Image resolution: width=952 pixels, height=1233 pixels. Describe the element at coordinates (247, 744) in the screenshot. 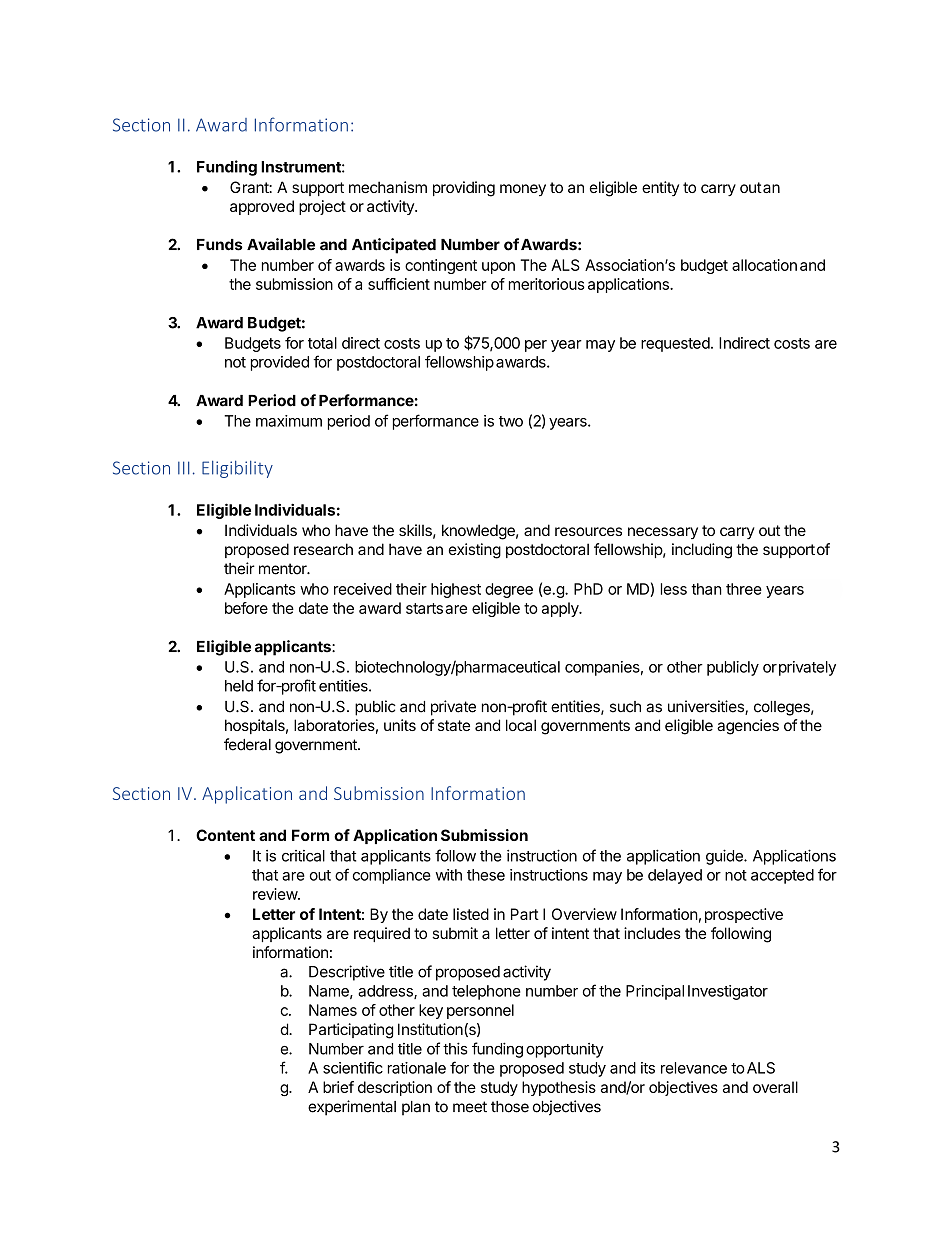

I see `federal` at that location.
